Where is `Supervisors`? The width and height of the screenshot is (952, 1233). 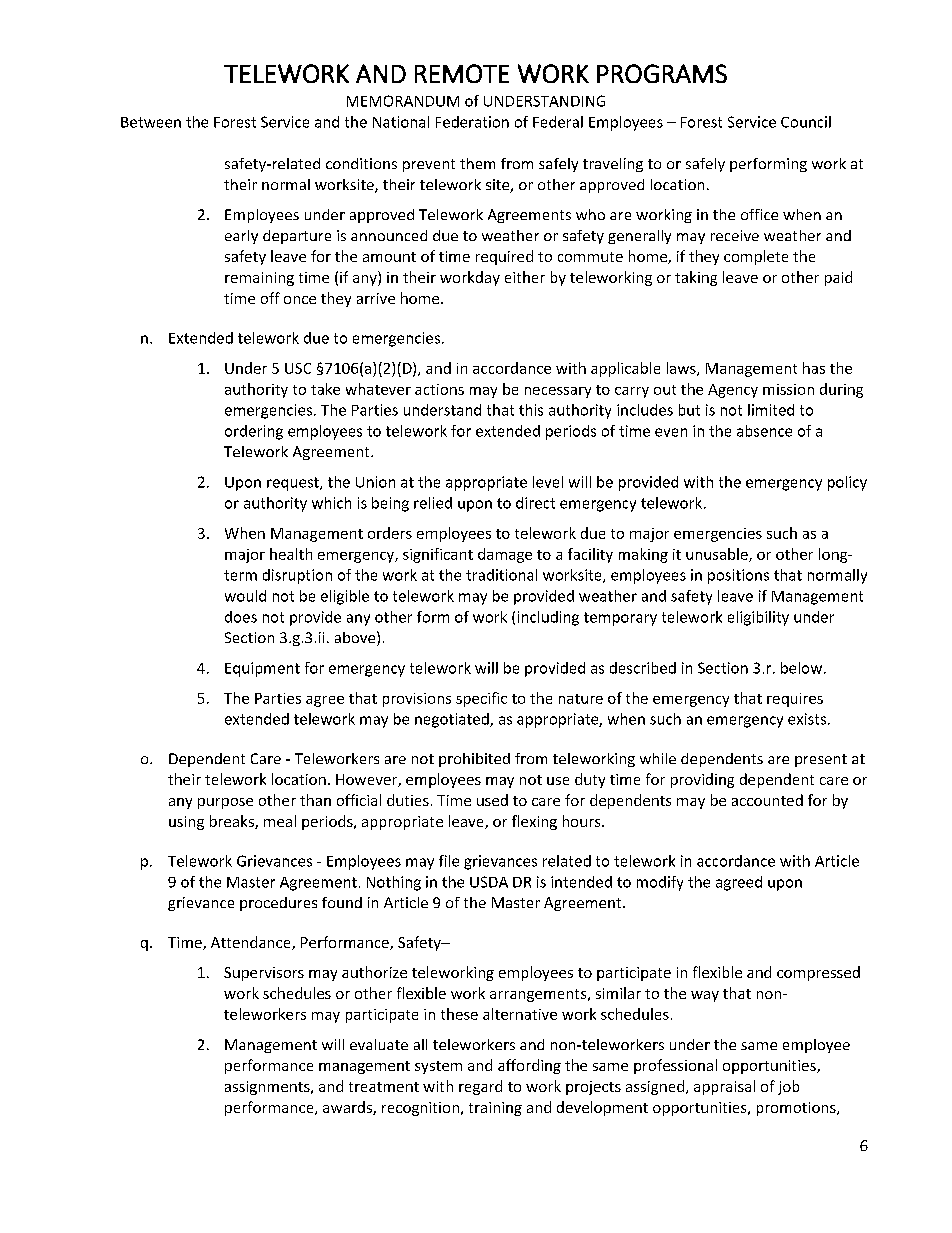
Supervisors is located at coordinates (264, 974).
